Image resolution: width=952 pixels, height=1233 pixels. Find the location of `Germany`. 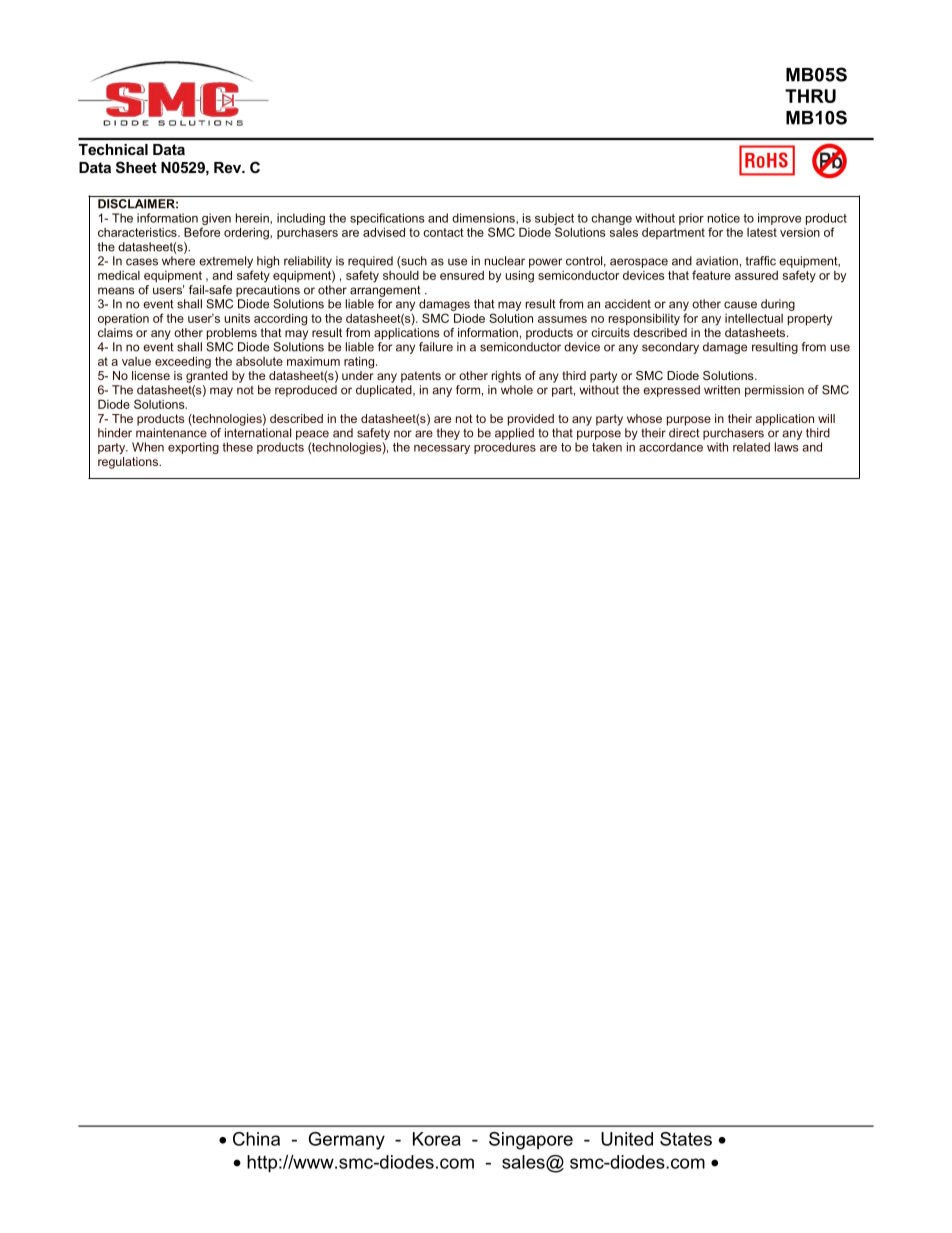

Germany is located at coordinates (346, 1141).
